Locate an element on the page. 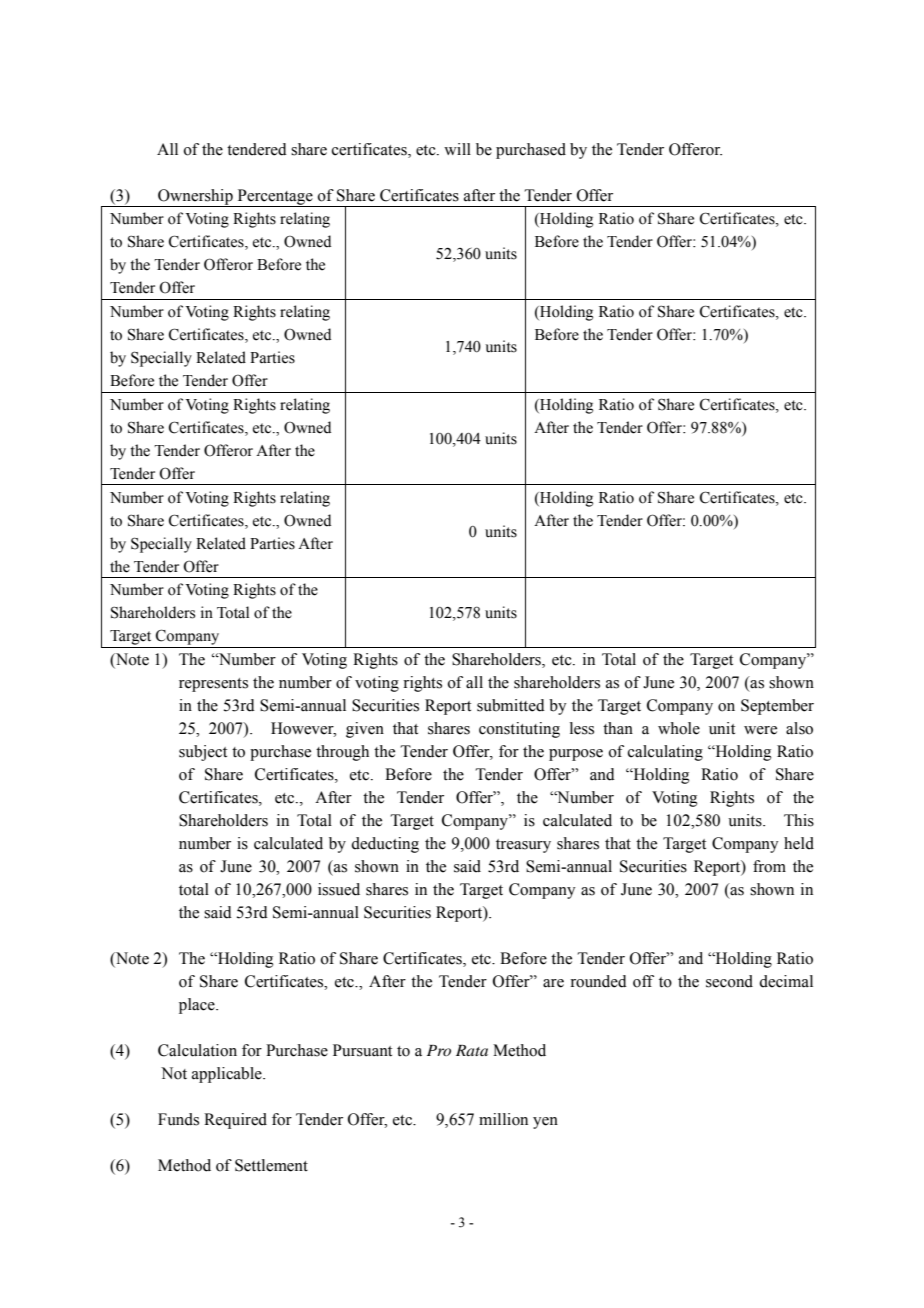  Percentage is located at coordinates (275, 198).
